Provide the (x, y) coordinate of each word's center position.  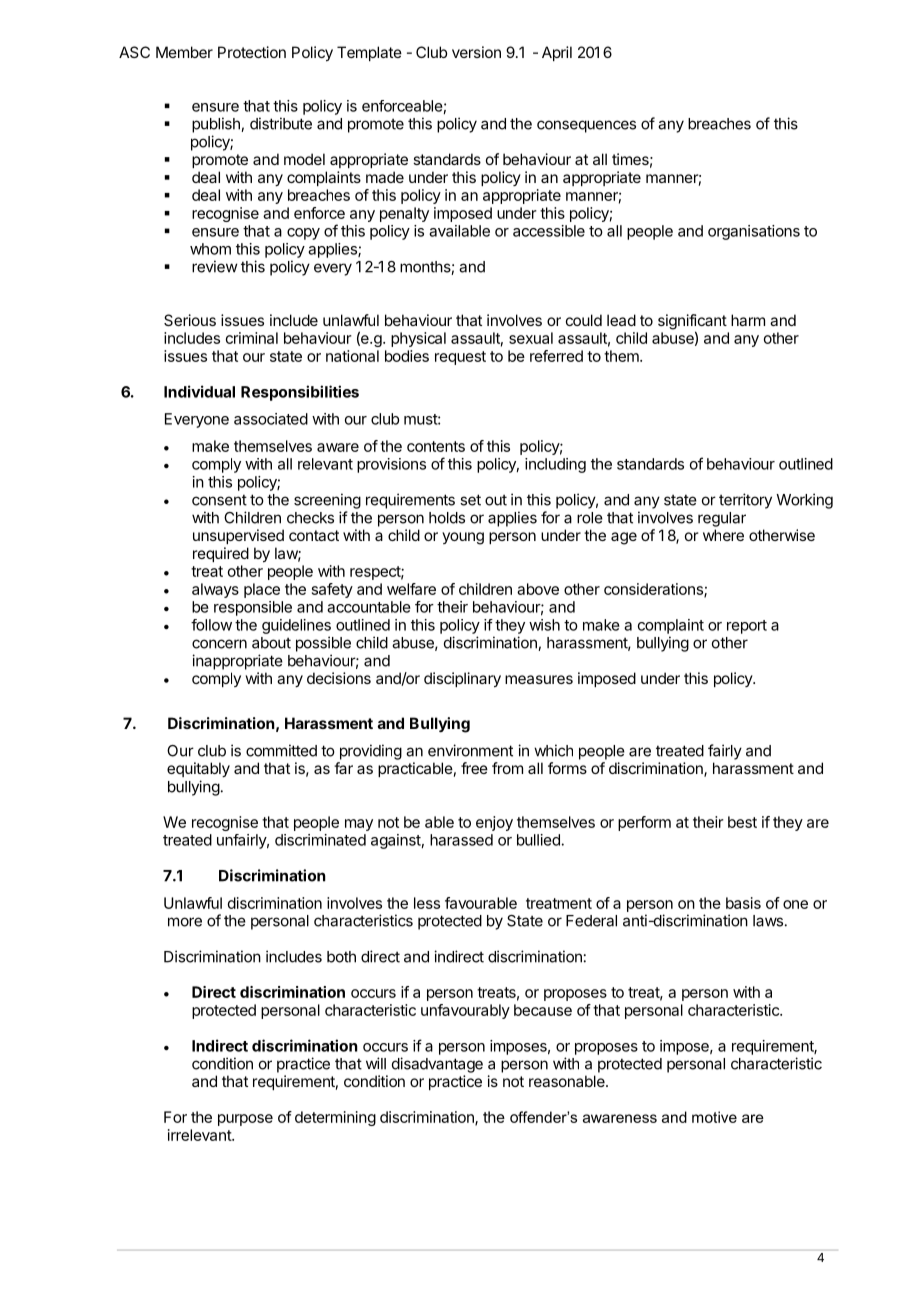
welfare (411, 589)
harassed (461, 840)
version (476, 52)
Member (184, 52)
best (742, 822)
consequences (586, 126)
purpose (245, 1120)
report (747, 627)
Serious (190, 320)
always (215, 590)
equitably (198, 769)
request (460, 358)
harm (748, 320)
